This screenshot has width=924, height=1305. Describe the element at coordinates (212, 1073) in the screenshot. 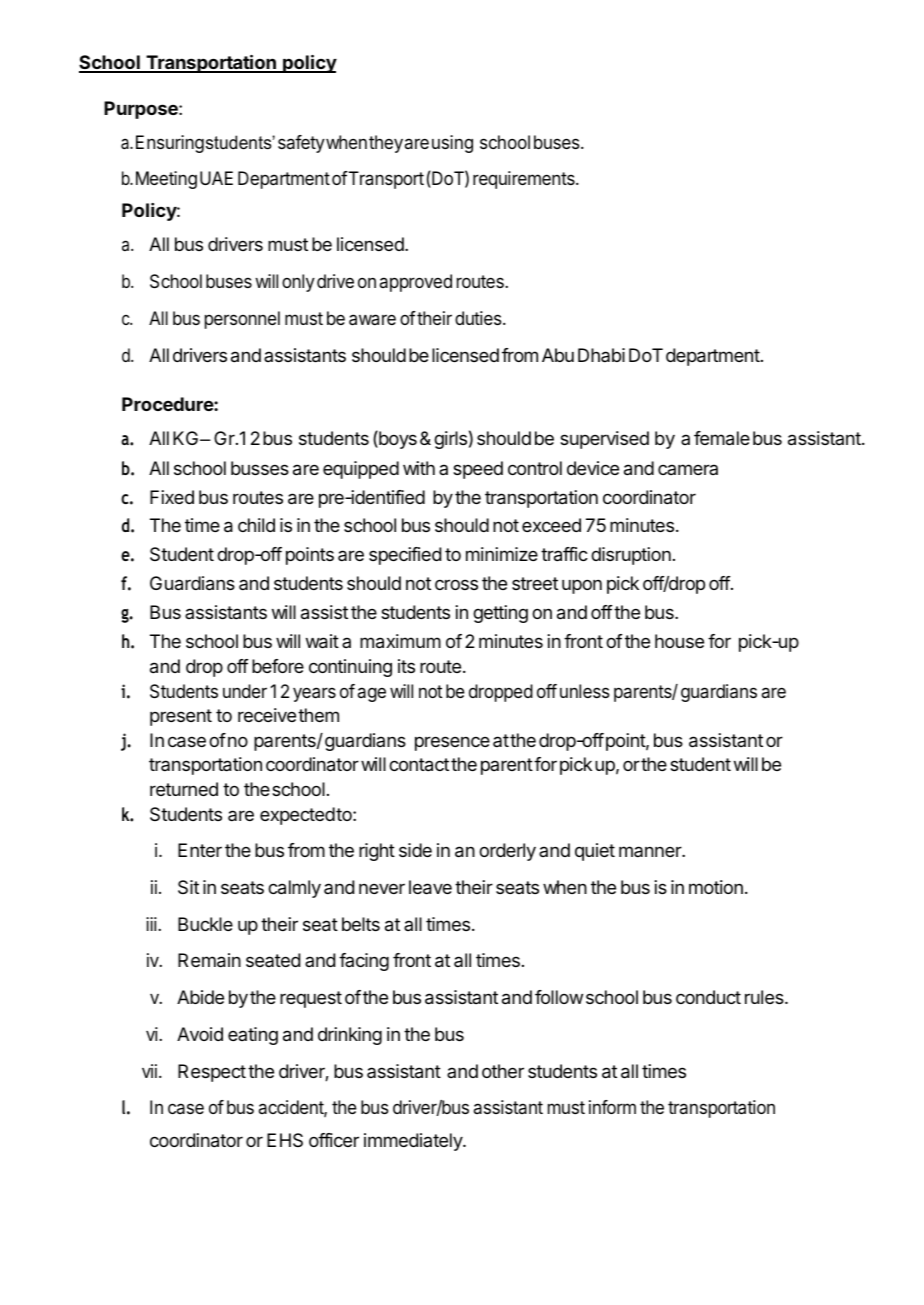

I see `Respect` at that location.
